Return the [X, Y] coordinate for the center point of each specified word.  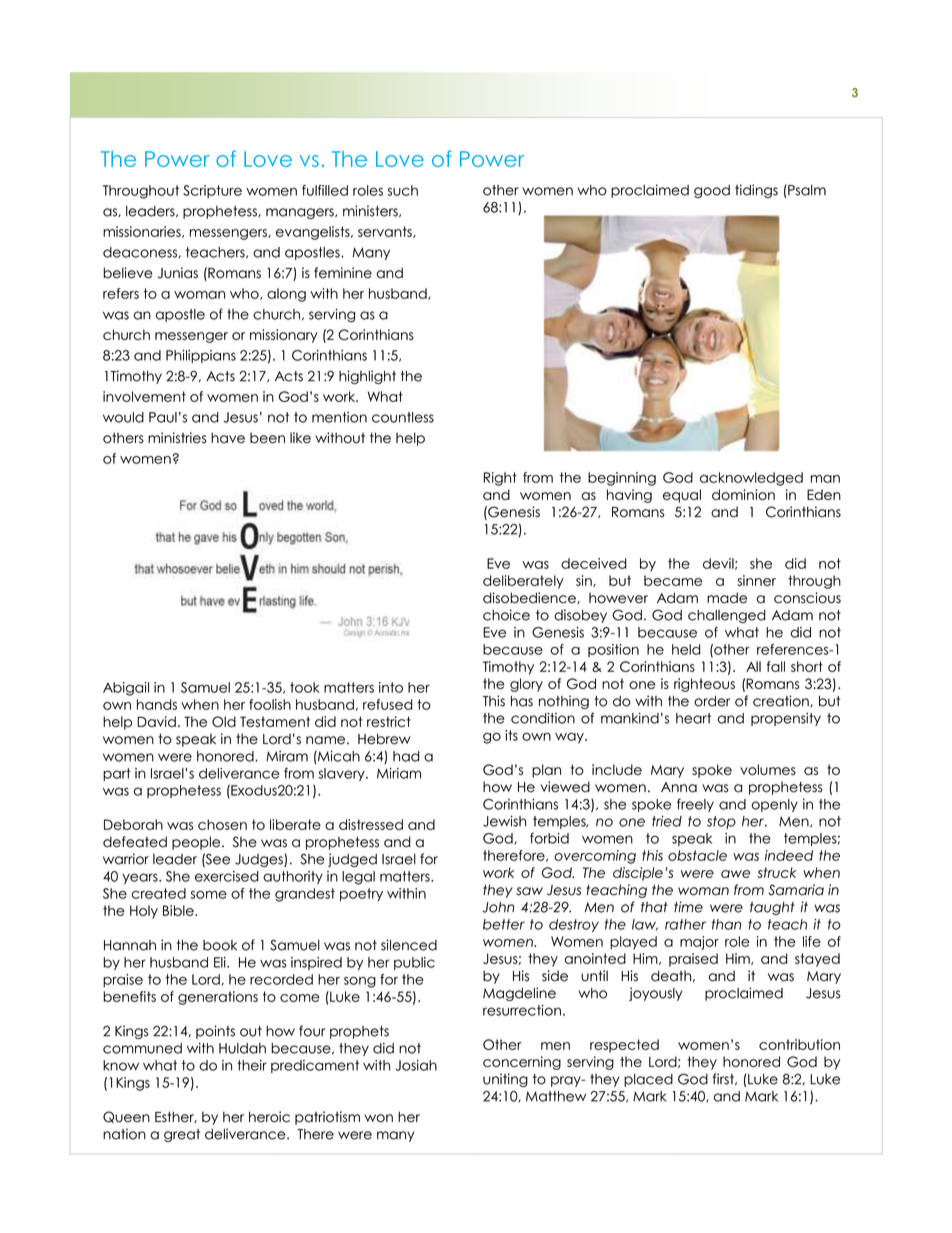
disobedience [530, 598]
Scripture [212, 191]
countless [403, 417]
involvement [144, 396]
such [402, 190]
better [504, 924]
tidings [756, 191]
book [220, 945]
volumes [768, 769]
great [182, 1135]
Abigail [126, 689]
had [406, 756]
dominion [743, 494]
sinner [756, 580]
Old [224, 721]
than [727, 924]
